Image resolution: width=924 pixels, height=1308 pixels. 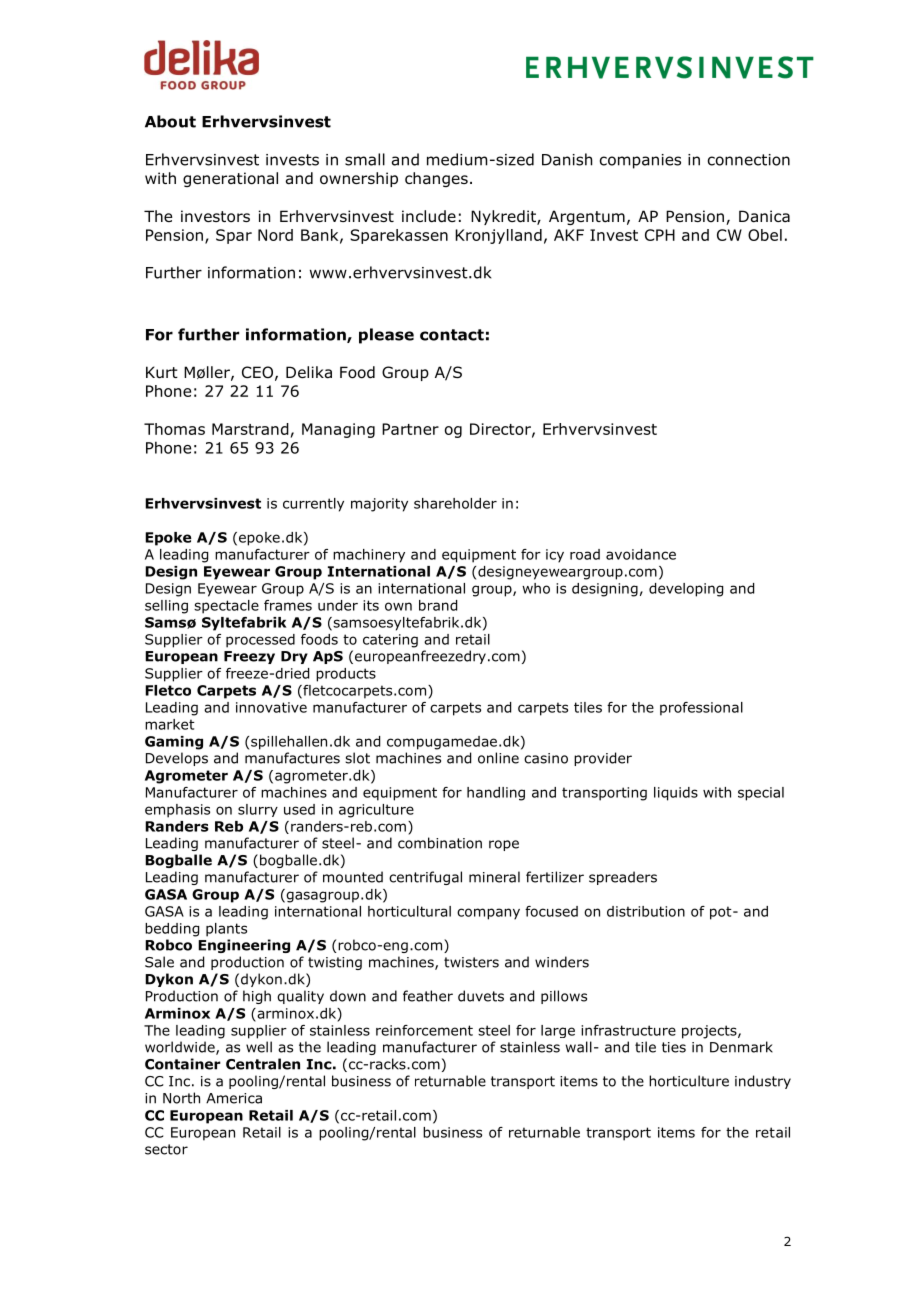 I want to click on changes, so click(x=436, y=179).
